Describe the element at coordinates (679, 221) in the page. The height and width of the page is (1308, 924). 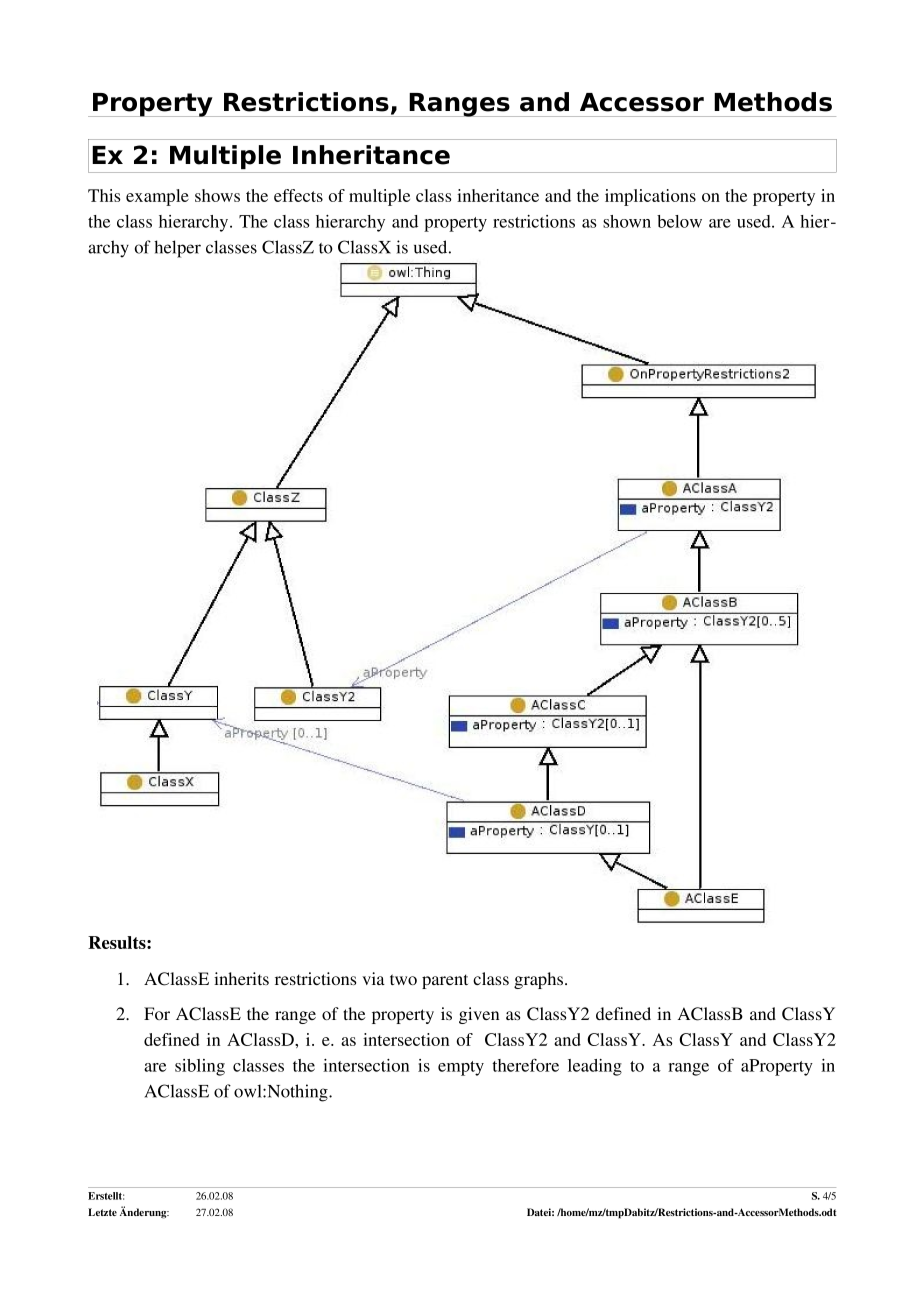
I see `below` at that location.
